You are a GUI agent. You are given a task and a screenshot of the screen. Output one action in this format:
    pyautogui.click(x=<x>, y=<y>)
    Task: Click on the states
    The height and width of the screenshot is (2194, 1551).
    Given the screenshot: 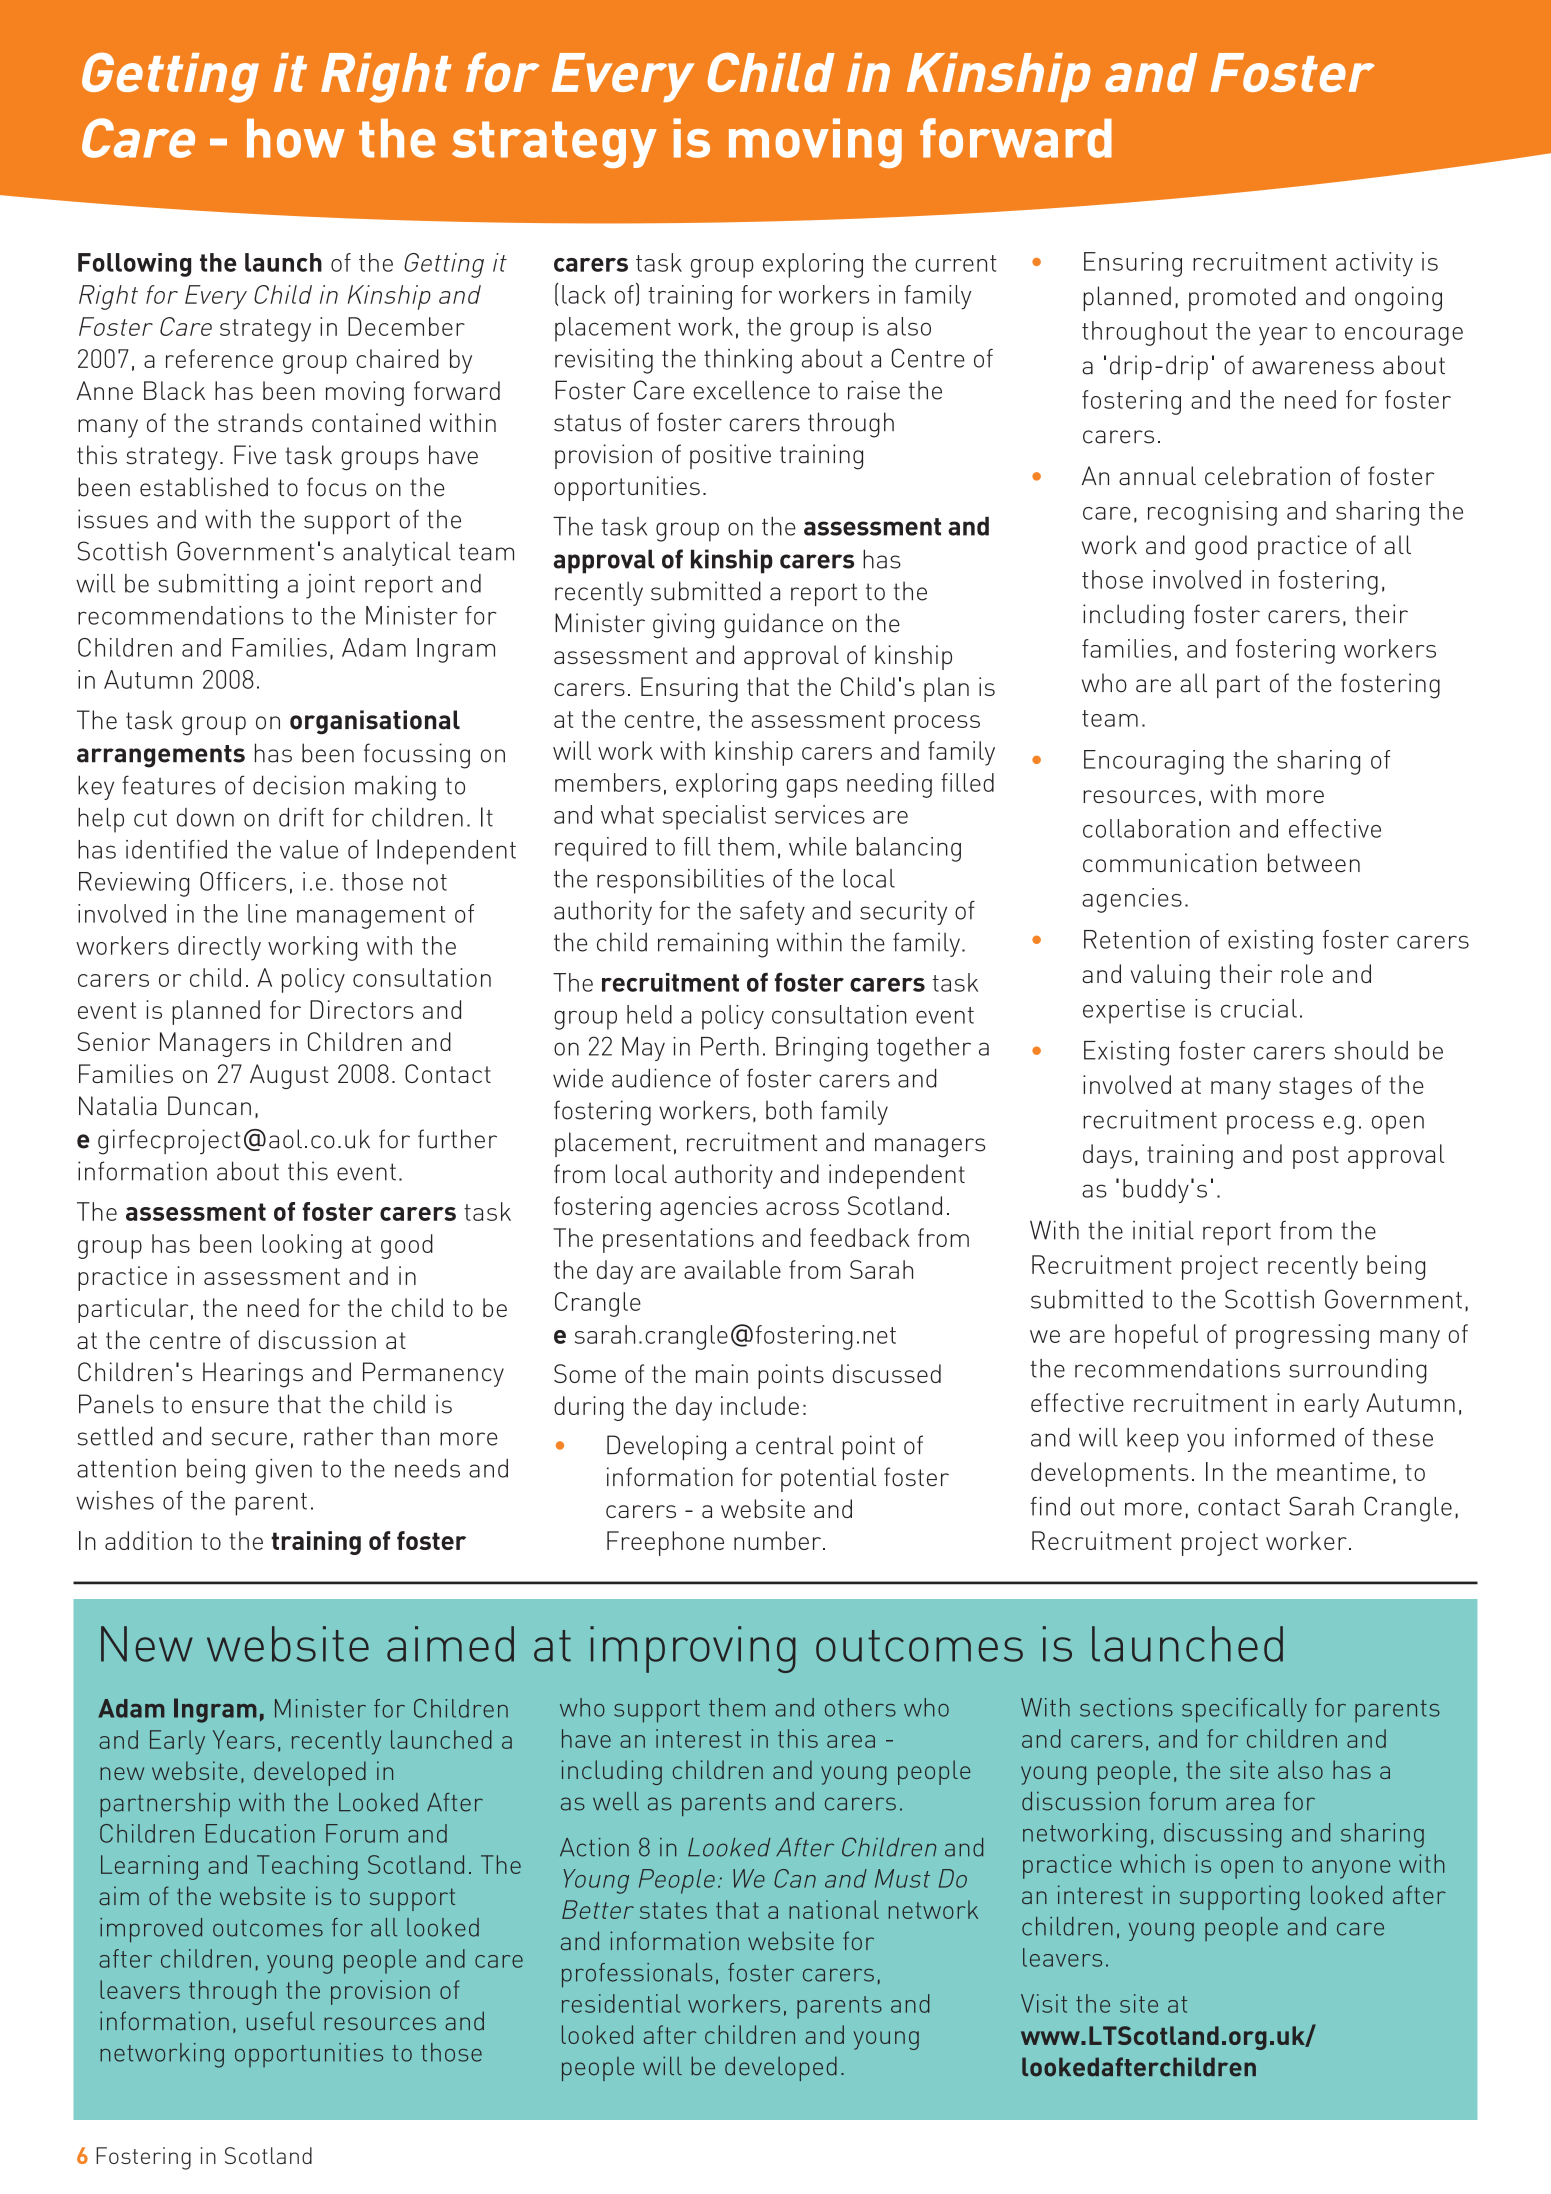 What is the action you would take?
    pyautogui.click(x=673, y=1910)
